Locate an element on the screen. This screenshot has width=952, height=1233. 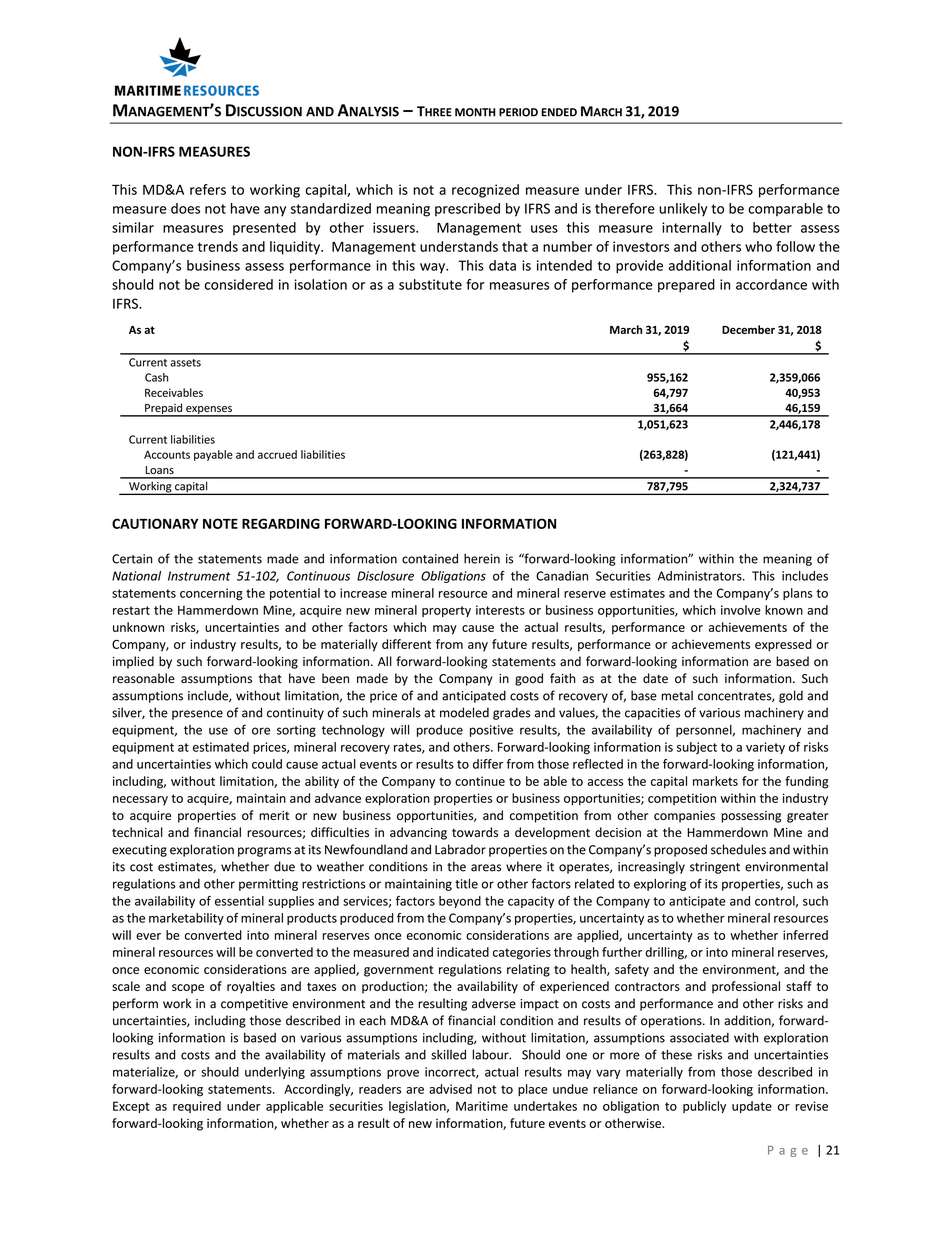
required is located at coordinates (197, 1107).
